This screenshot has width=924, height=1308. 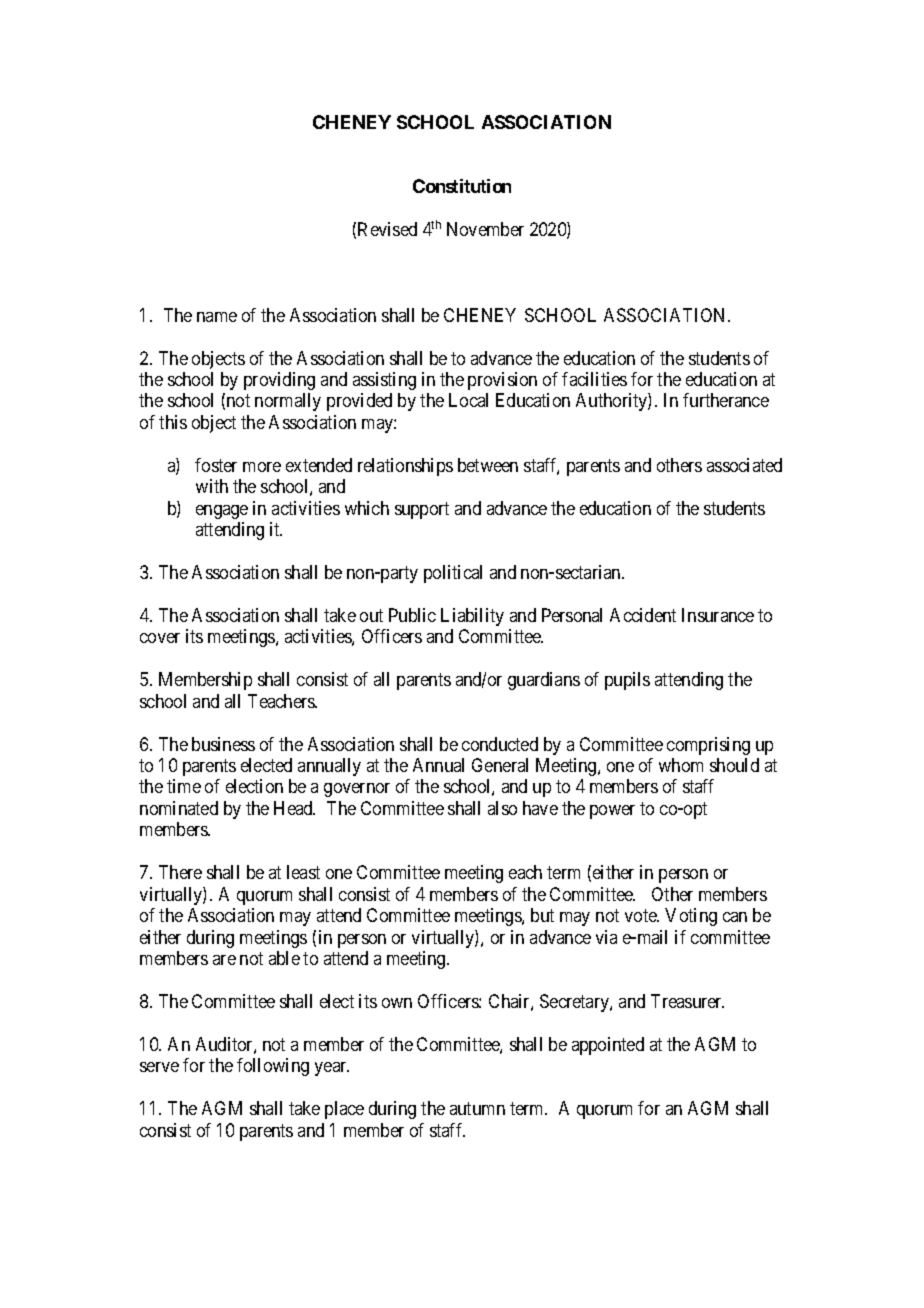 What do you see at coordinates (217, 317) in the screenshot?
I see `name` at bounding box center [217, 317].
